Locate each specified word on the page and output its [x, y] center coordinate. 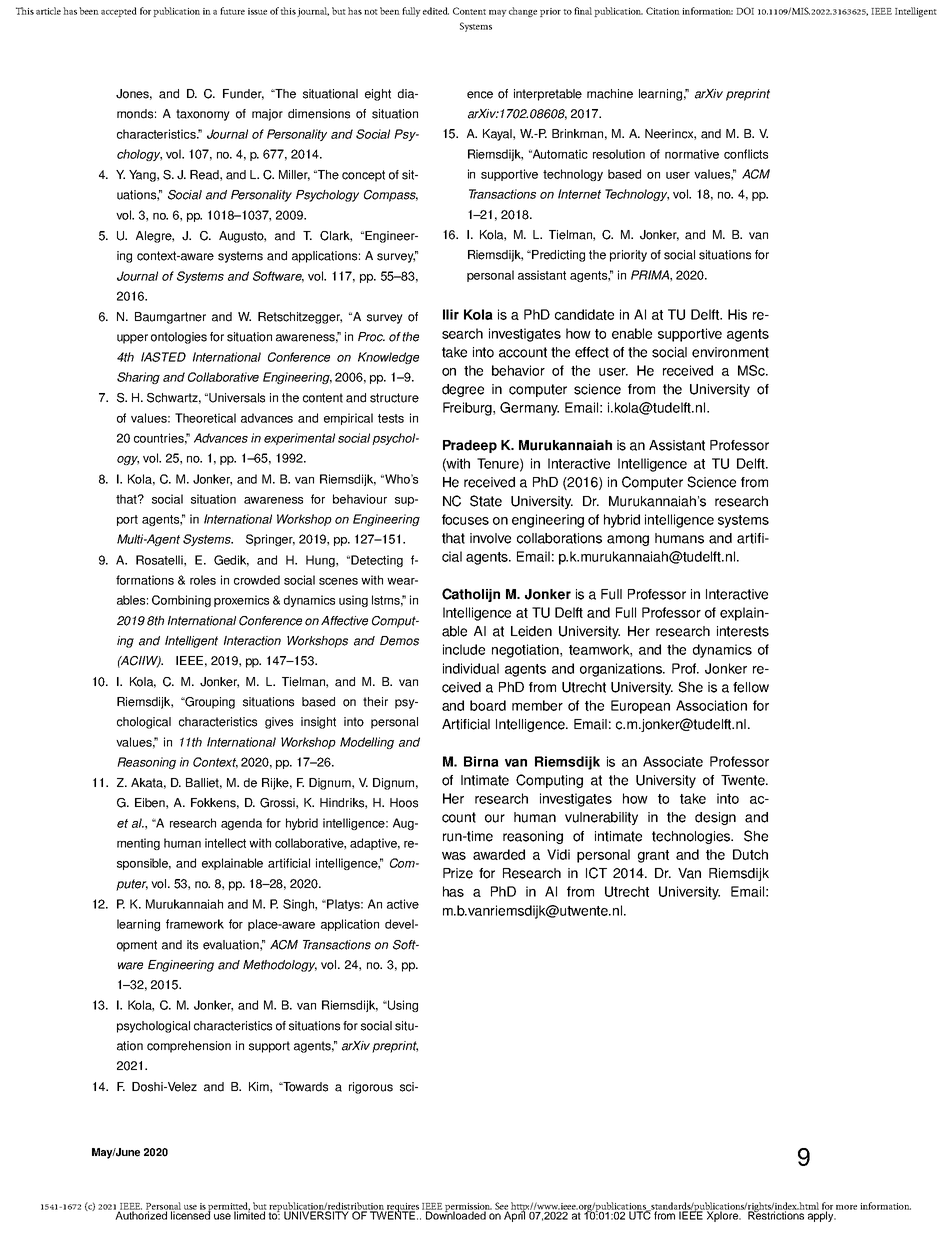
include [464, 649]
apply [821, 1215]
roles [203, 580]
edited [436, 11]
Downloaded [457, 1214]
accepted [119, 12]
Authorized [141, 1214]
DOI [745, 11]
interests [743, 631]
